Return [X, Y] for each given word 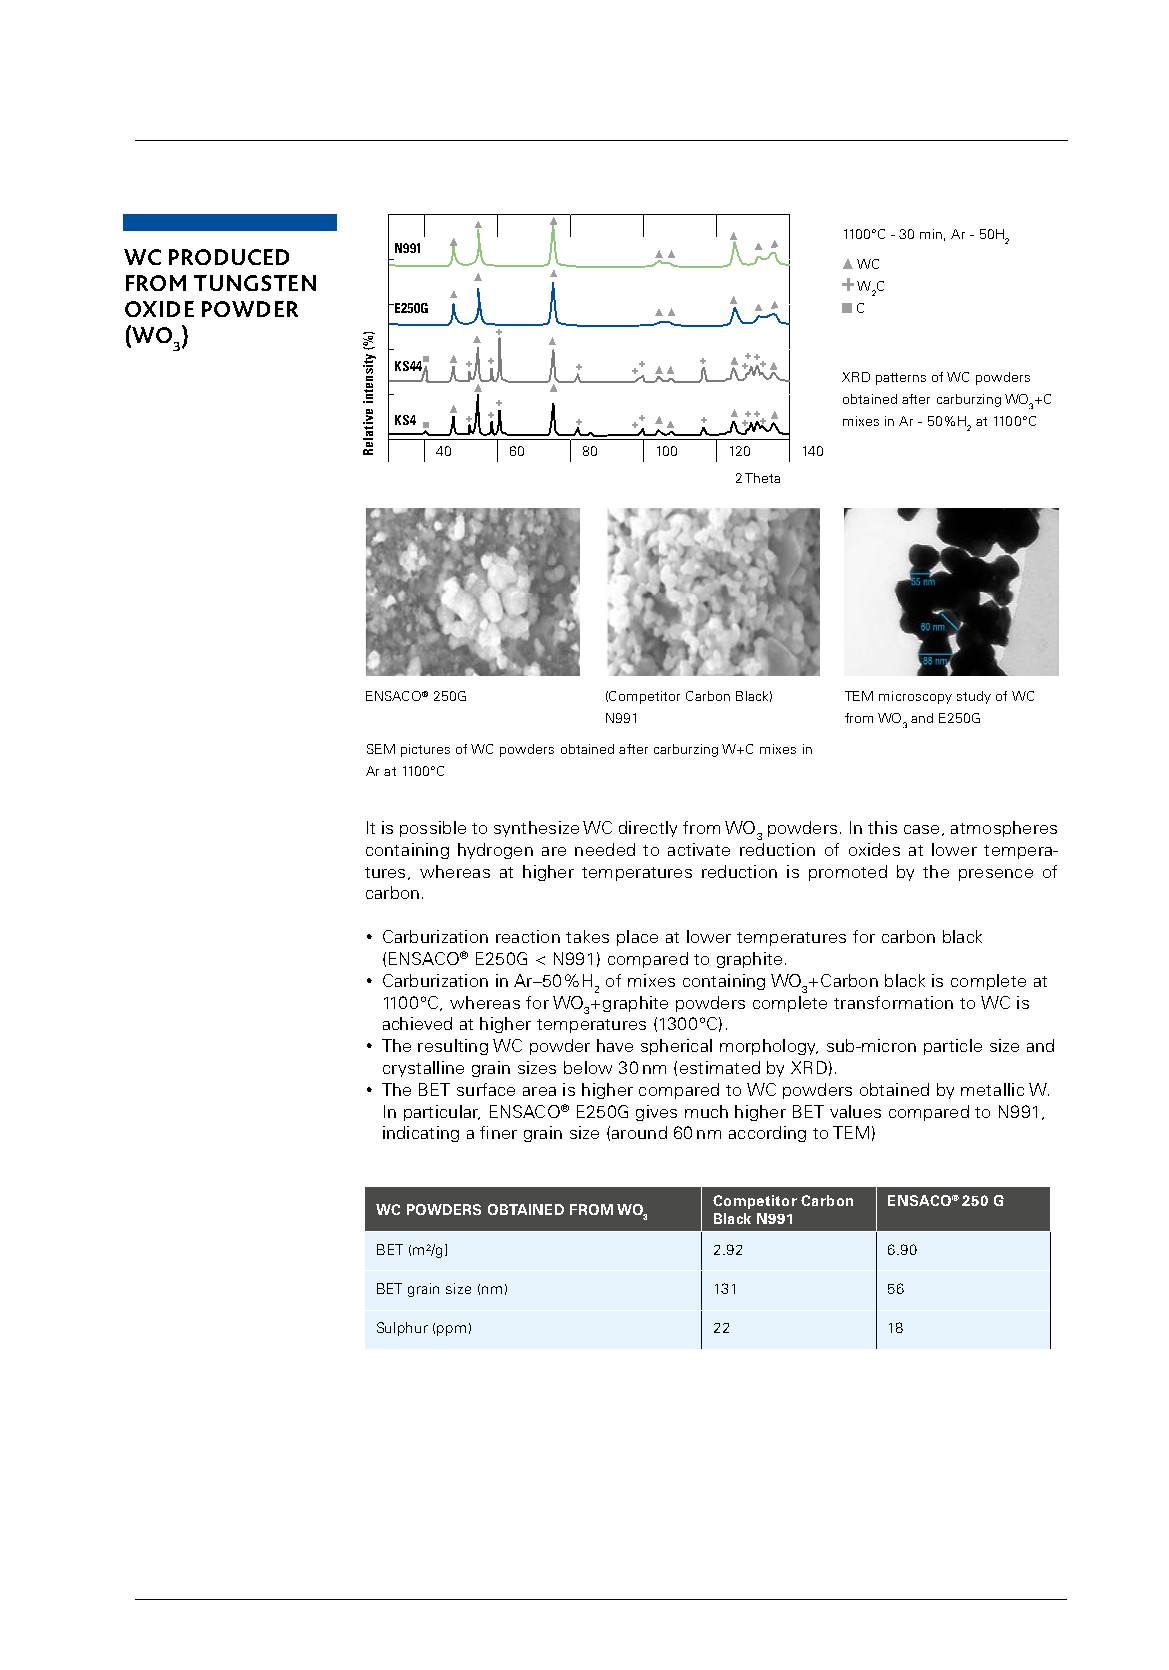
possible [433, 829]
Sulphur [402, 1329]
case [921, 829]
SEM [381, 749]
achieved [417, 1023]
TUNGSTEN [255, 283]
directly [648, 829]
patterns [901, 379]
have [615, 1045]
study [974, 697]
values [855, 1111]
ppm [451, 1330]
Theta [762, 478]
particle [953, 1047]
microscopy [915, 697]
